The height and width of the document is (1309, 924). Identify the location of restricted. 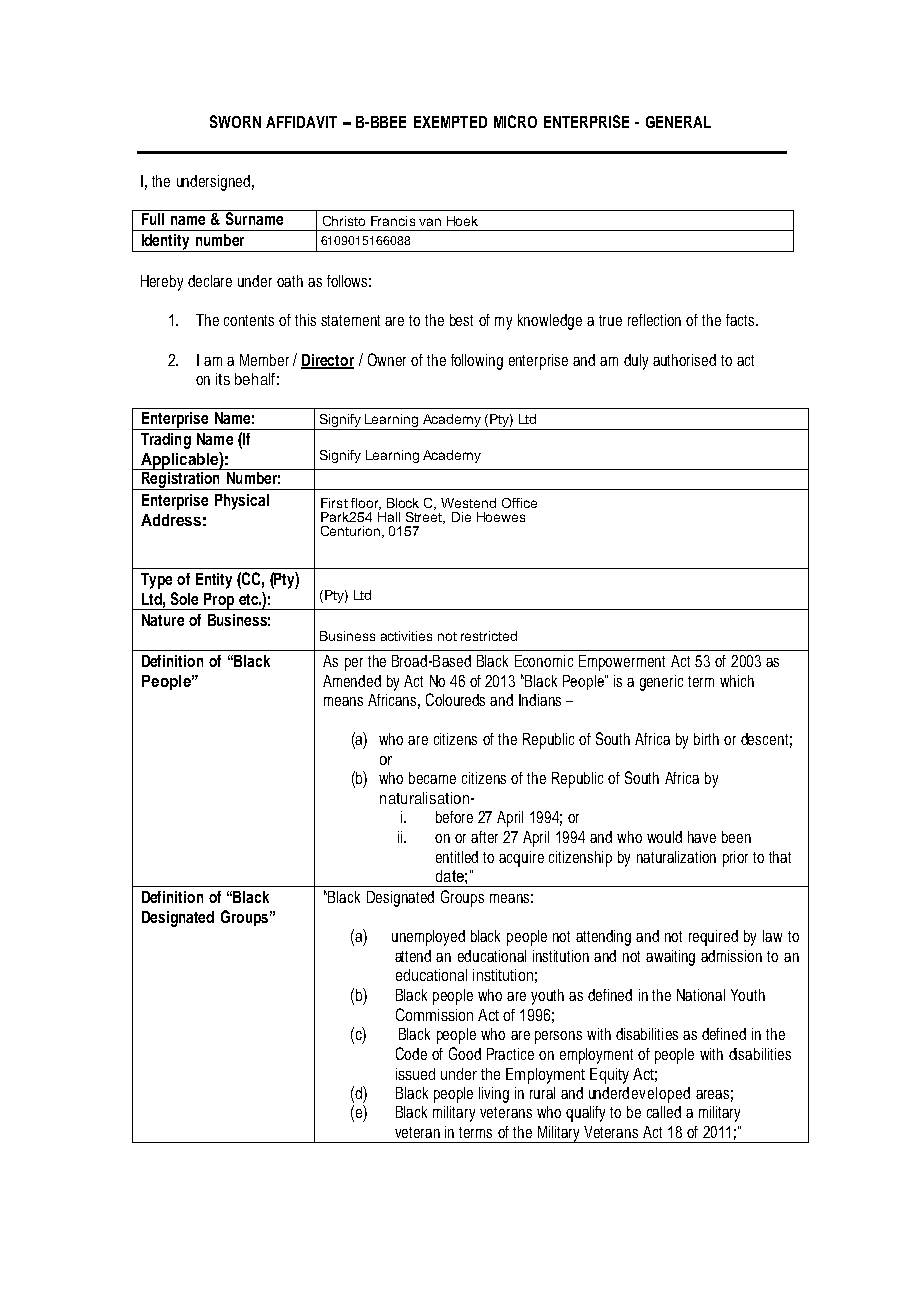
(489, 636).
